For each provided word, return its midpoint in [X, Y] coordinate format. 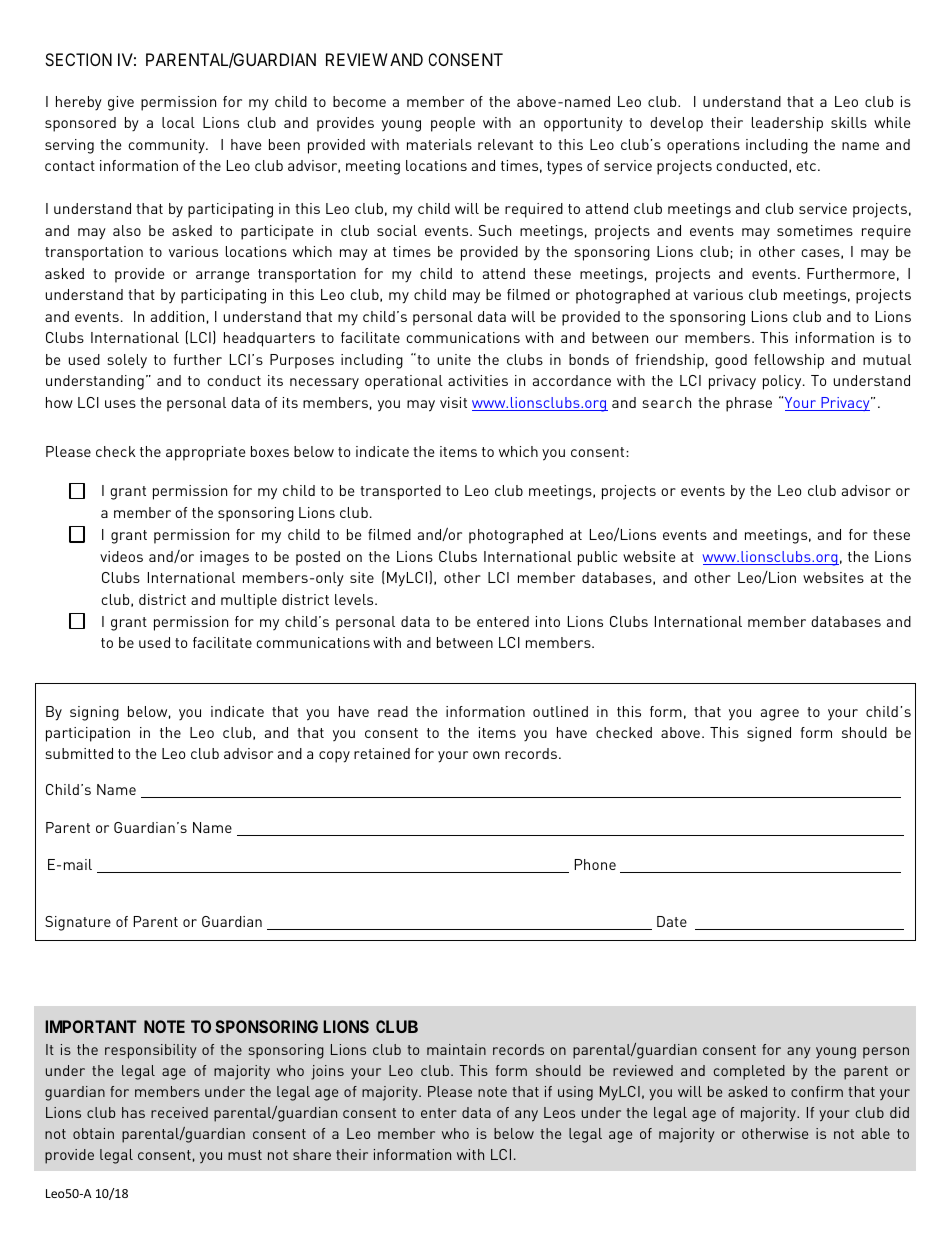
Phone [595, 864]
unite [454, 359]
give [121, 103]
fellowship [789, 361]
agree [780, 715]
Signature [78, 923]
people [453, 124]
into [548, 621]
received [179, 1112]
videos [121, 556]
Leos [559, 1112]
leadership [787, 124]
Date [672, 921]
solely [127, 361]
